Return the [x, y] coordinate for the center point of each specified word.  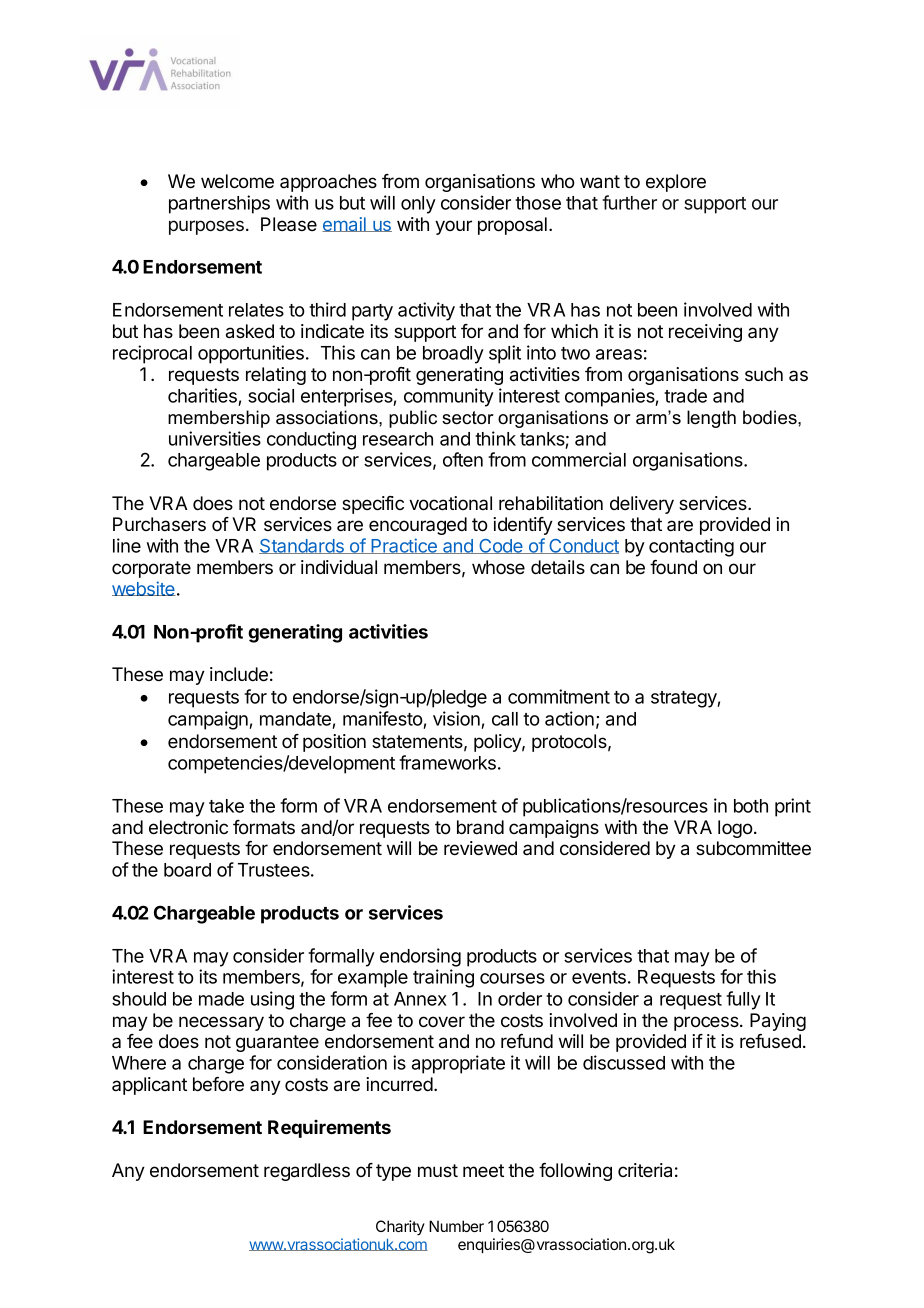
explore [676, 183]
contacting [691, 547]
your [453, 227]
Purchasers [159, 524]
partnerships [219, 204]
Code [501, 546]
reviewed [480, 848]
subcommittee [753, 848]
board [187, 870]
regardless [307, 1172]
